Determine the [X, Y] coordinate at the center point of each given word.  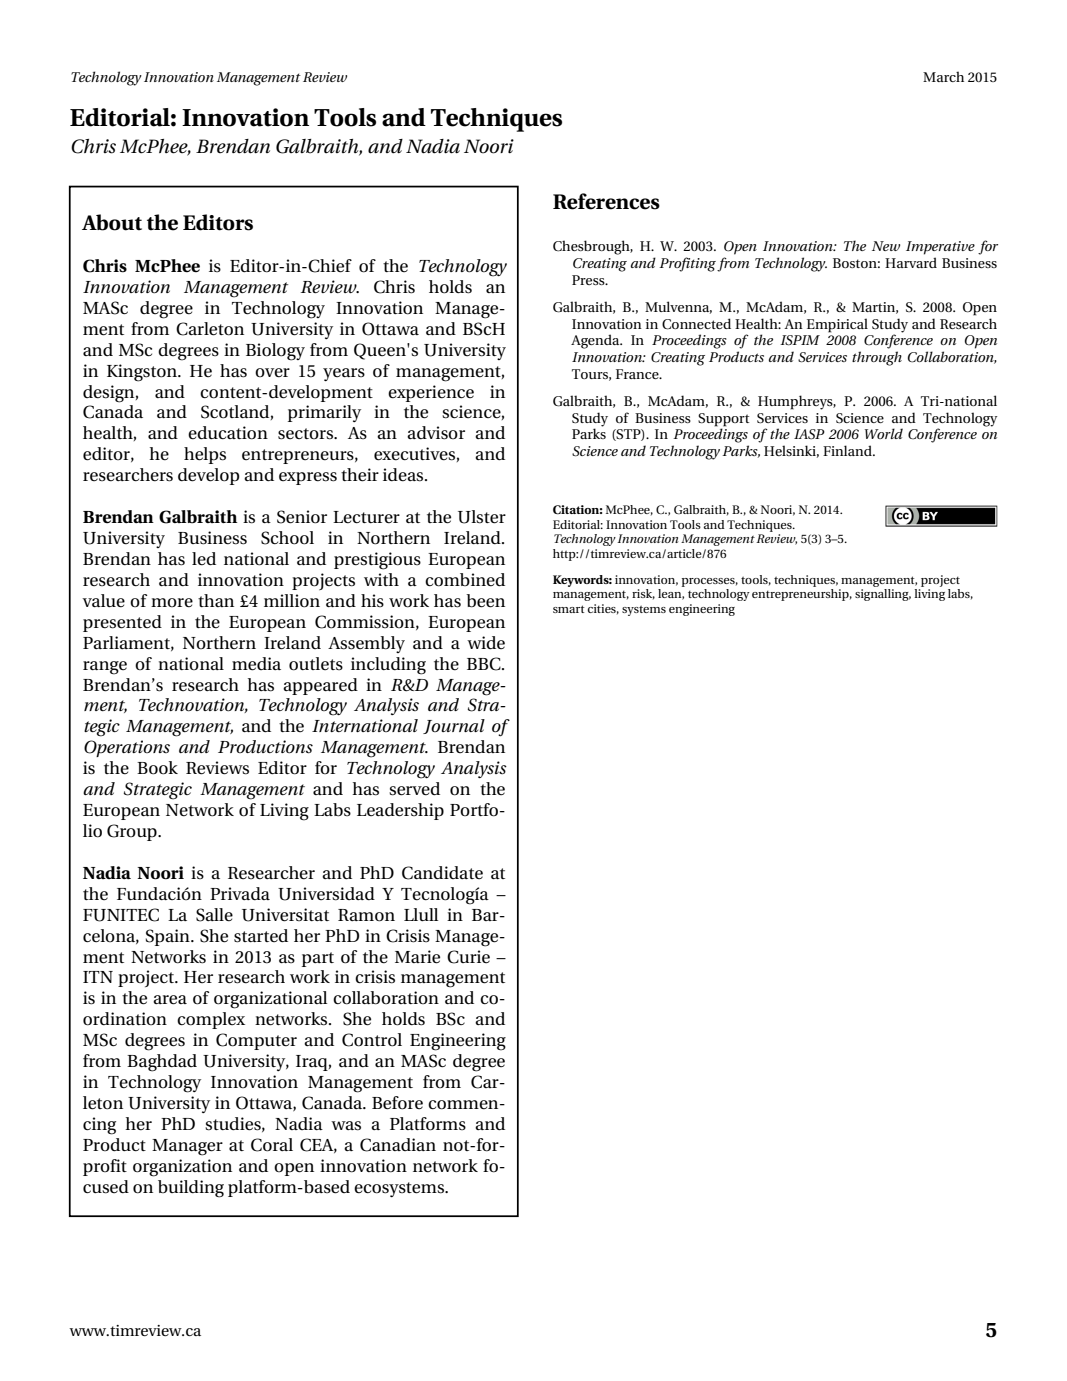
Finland [848, 450]
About [112, 222]
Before [397, 1103]
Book [157, 768]
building [191, 1189]
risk [643, 594]
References [606, 201]
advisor [436, 433]
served [414, 789]
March [943, 76]
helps [205, 455]
